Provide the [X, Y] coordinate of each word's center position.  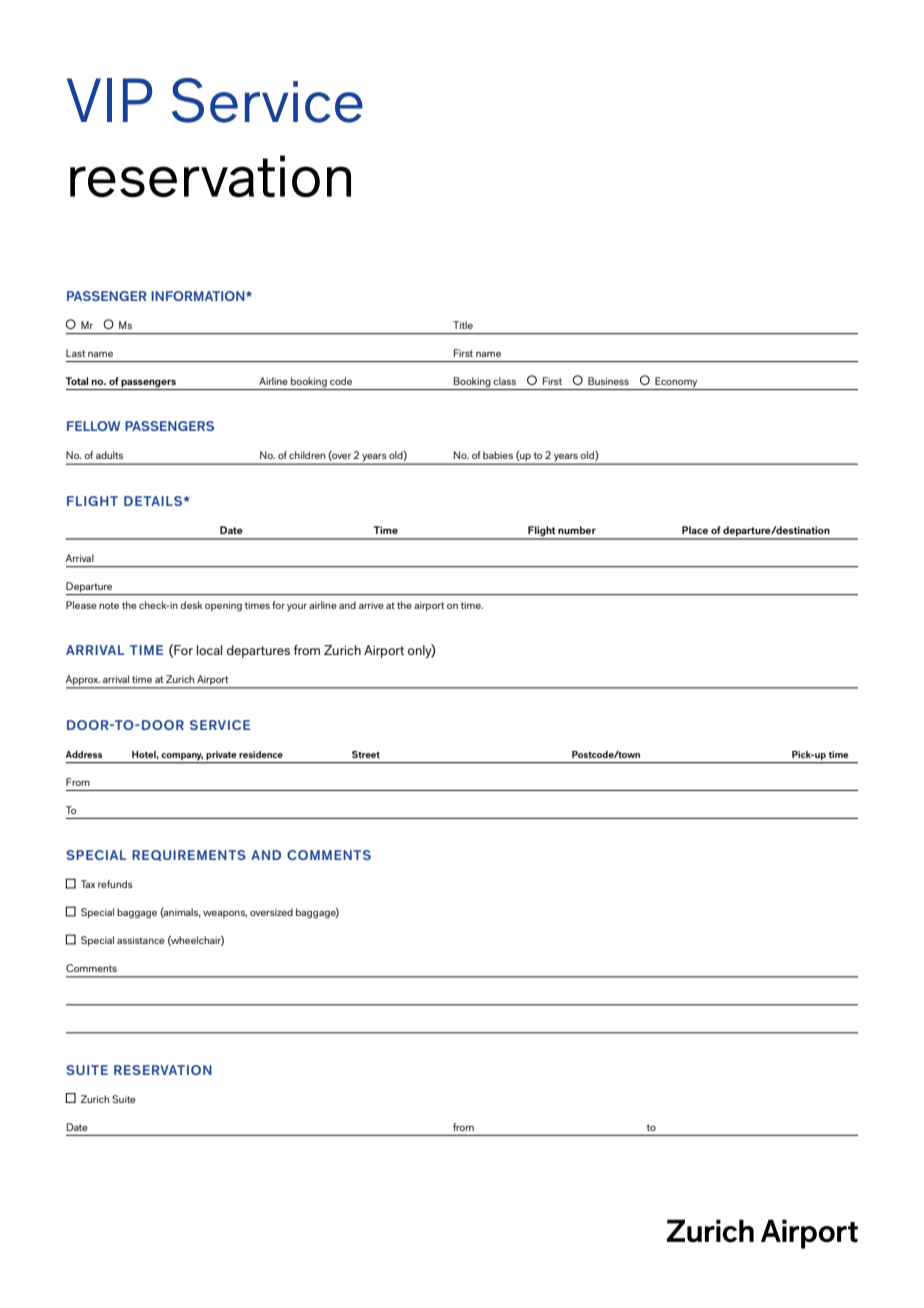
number [577, 530]
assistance [141, 940]
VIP [109, 100]
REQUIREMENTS [189, 855]
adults [109, 455]
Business [608, 381]
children [307, 455]
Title [463, 325]
